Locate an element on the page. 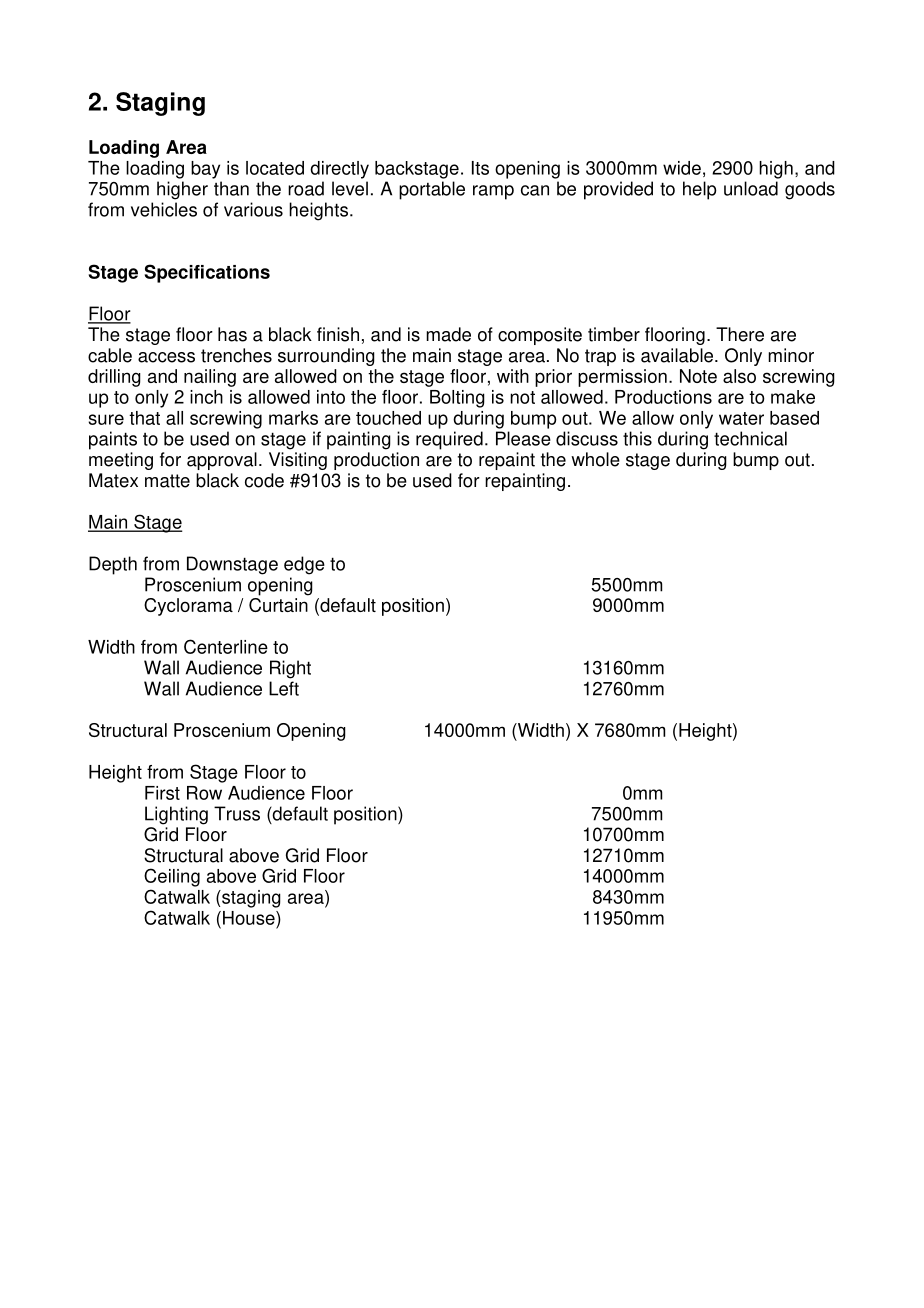 The image size is (924, 1308). help is located at coordinates (700, 190).
